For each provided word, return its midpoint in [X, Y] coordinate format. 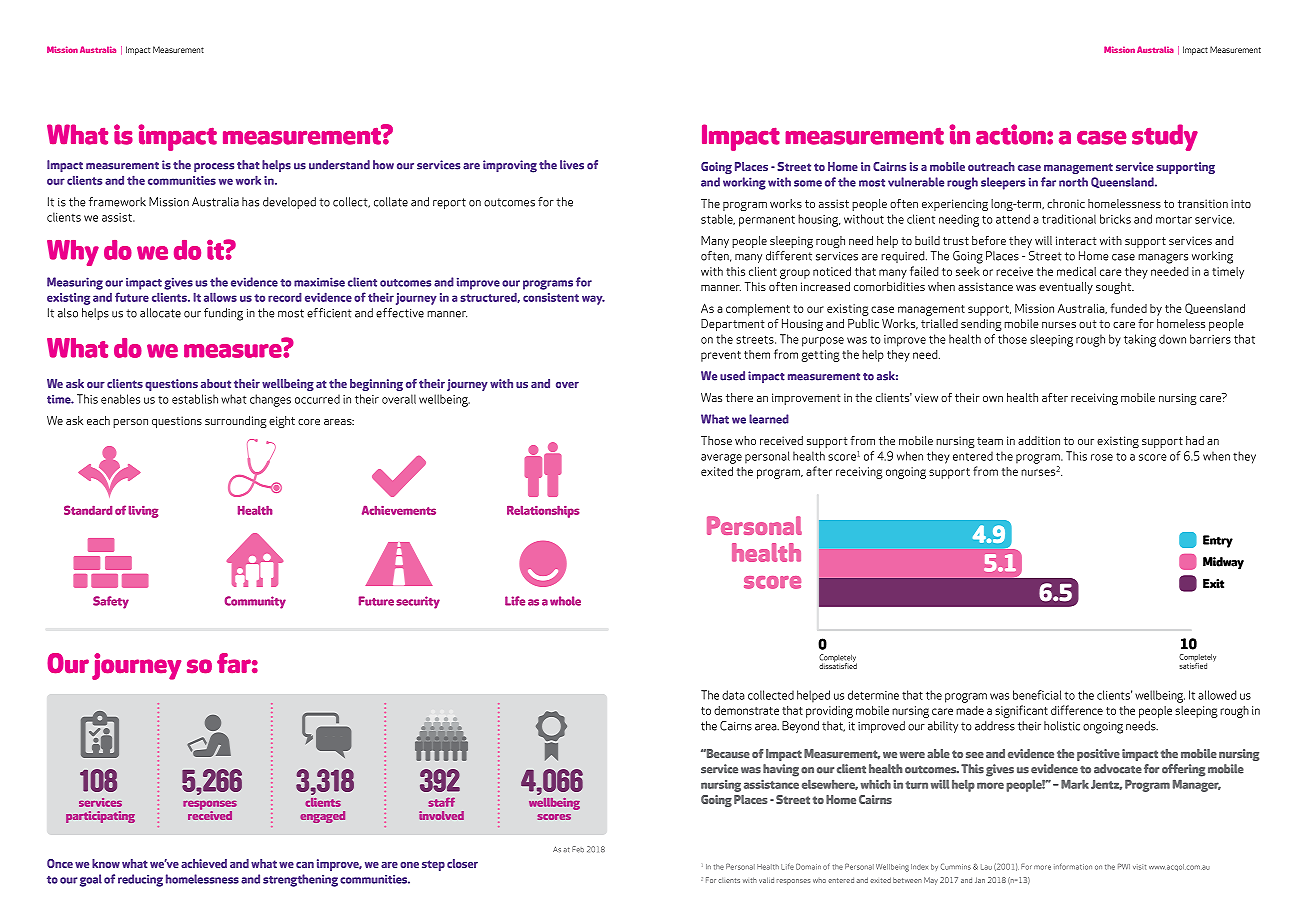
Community [255, 602]
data [733, 695]
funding [223, 314]
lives [572, 165]
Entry [1218, 541]
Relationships [543, 512]
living [143, 512]
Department [733, 325]
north [1073, 182]
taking [1140, 340]
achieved [204, 863]
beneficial [1037, 695]
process [214, 167]
